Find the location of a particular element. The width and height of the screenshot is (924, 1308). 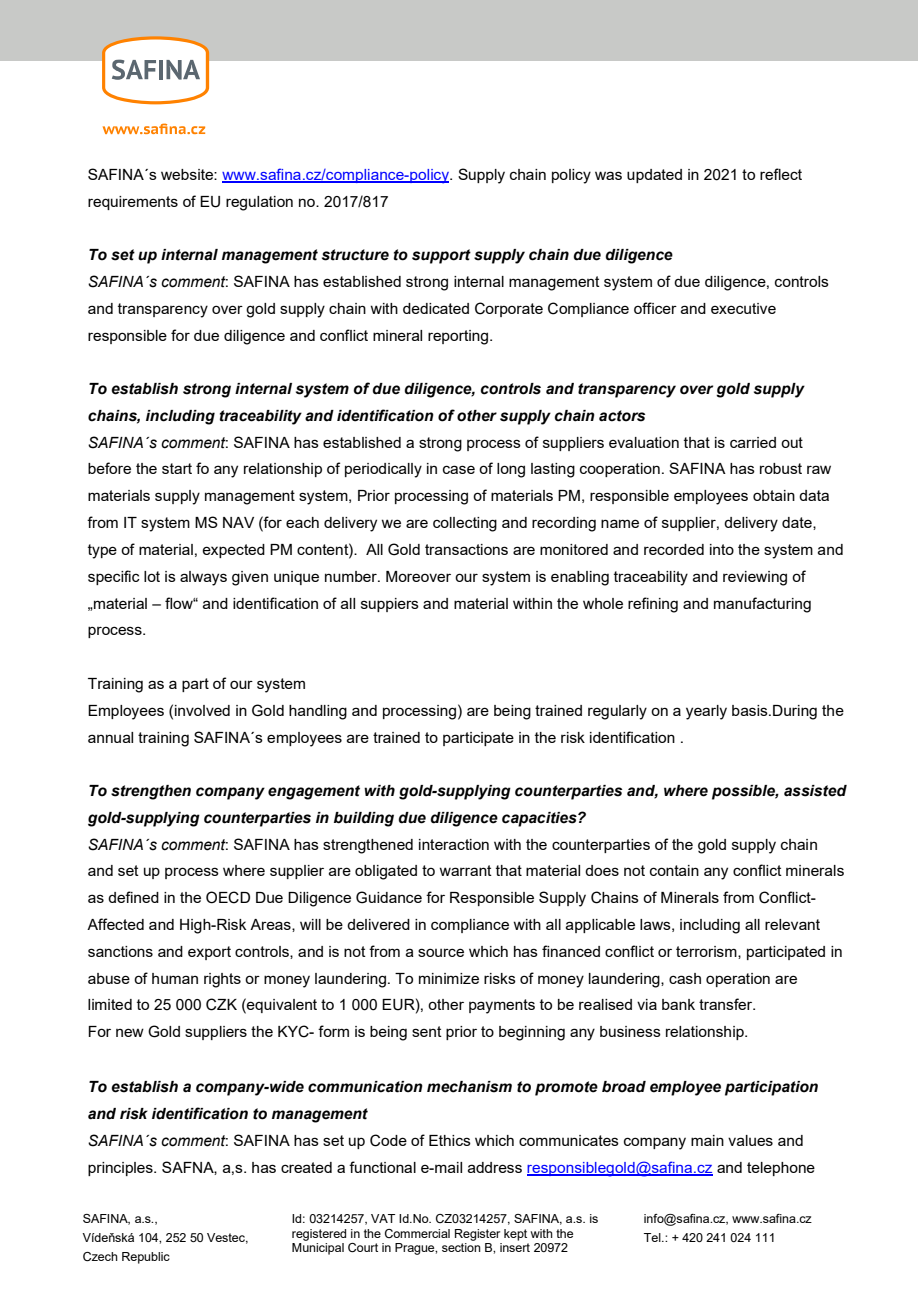

support is located at coordinates (441, 256).
